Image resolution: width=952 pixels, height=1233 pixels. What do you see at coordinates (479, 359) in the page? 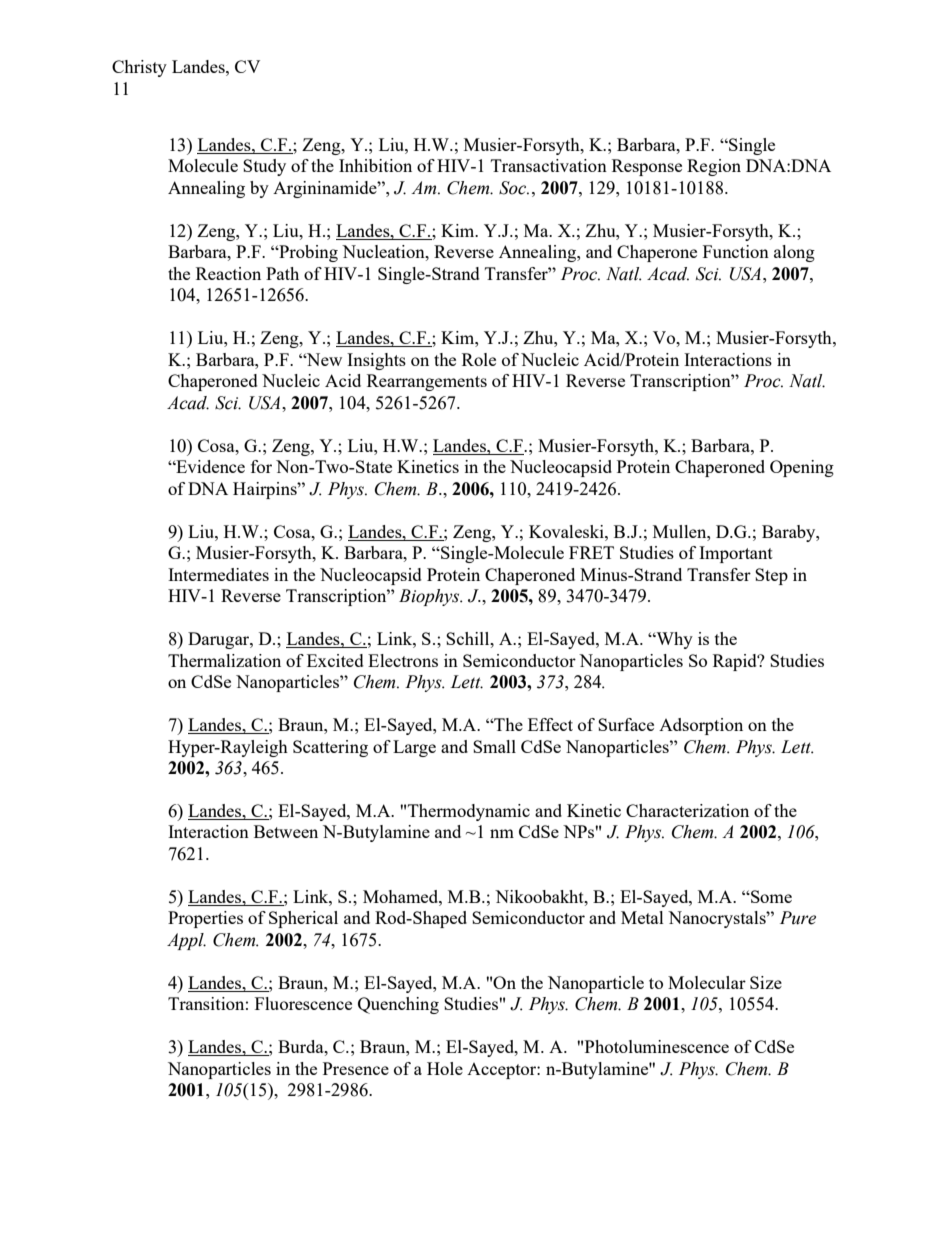
I see `Role` at bounding box center [479, 359].
